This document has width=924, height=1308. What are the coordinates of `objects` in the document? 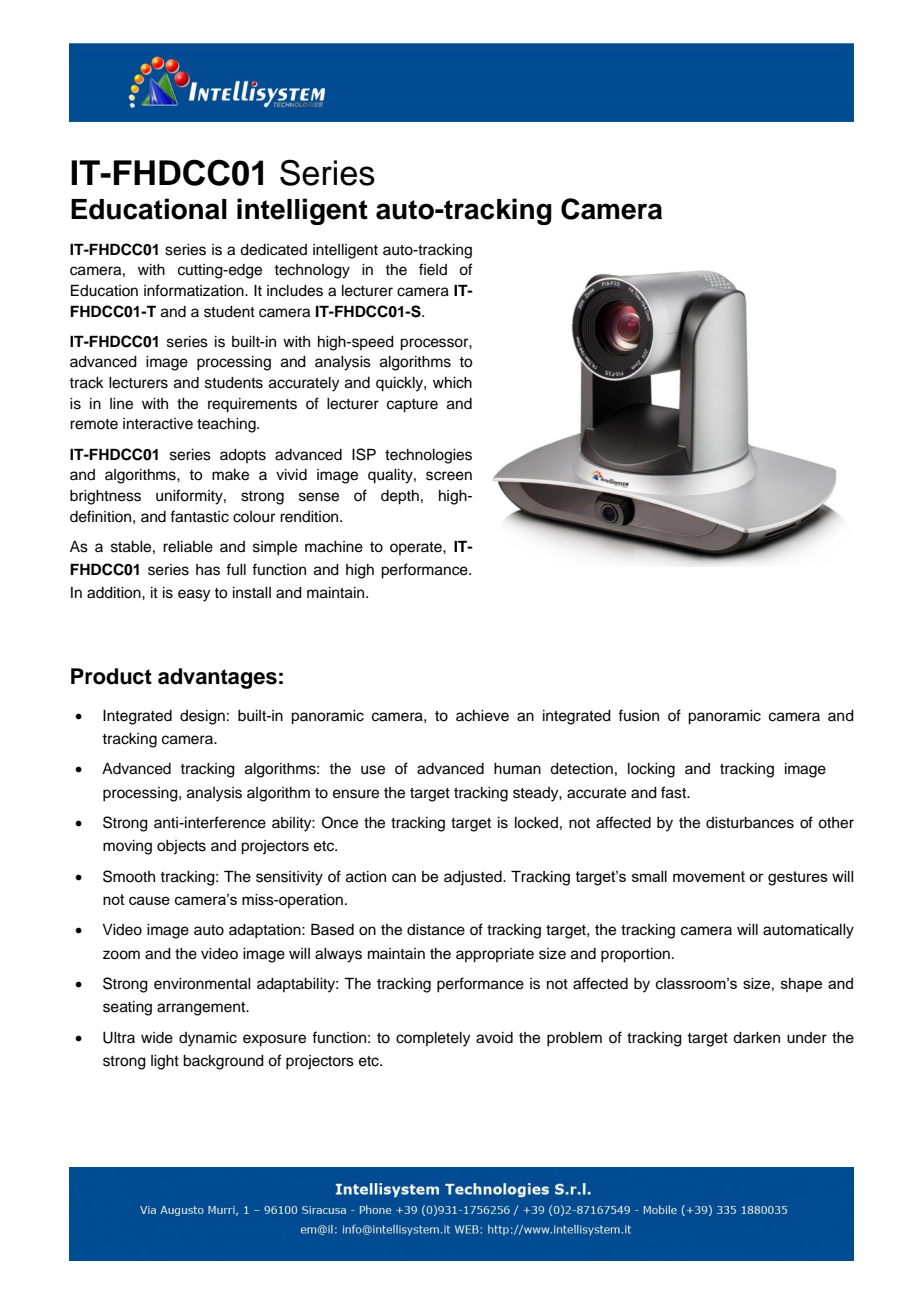 It's located at (181, 847).
